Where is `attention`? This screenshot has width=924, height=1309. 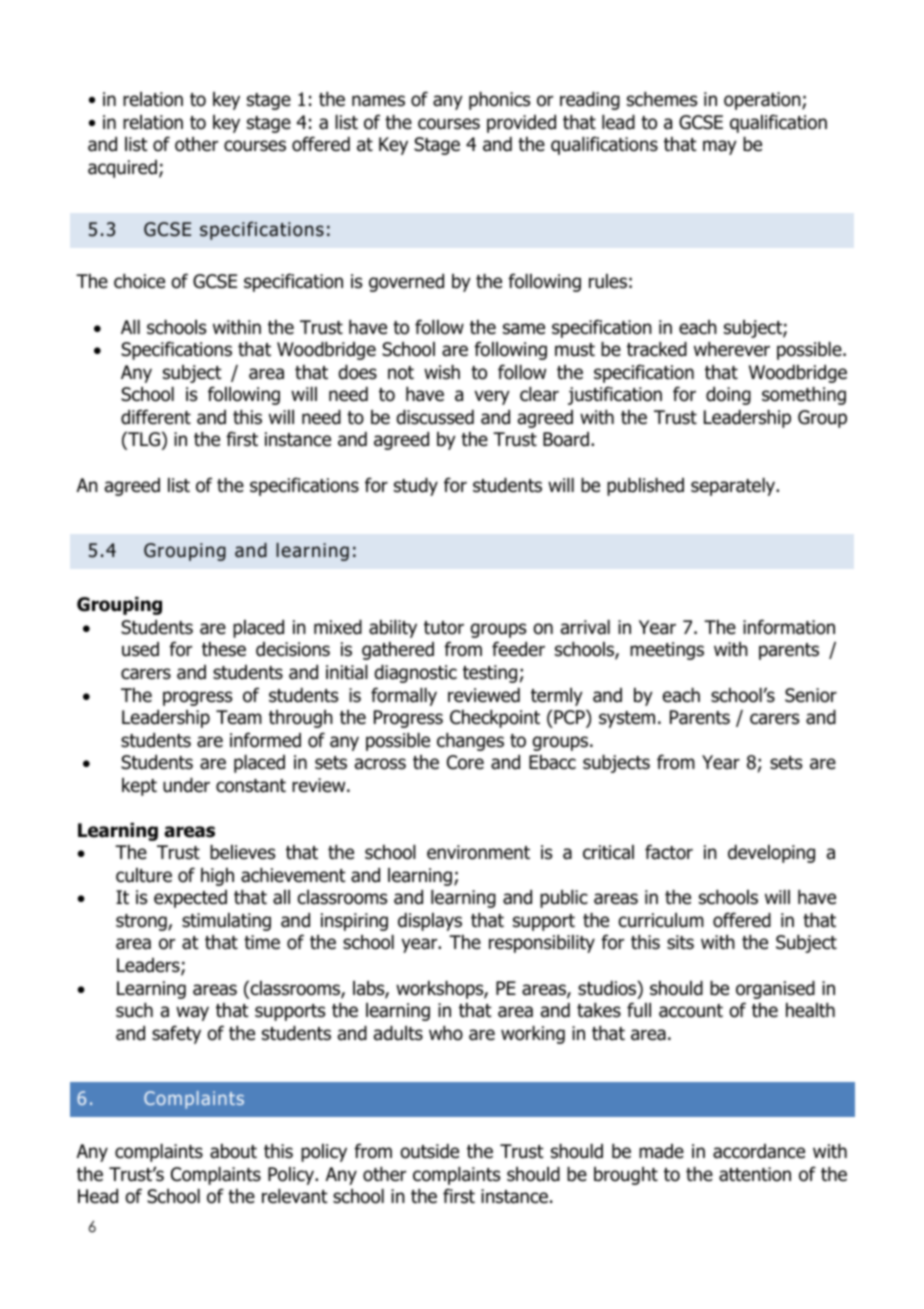
attention is located at coordinates (755, 1174).
